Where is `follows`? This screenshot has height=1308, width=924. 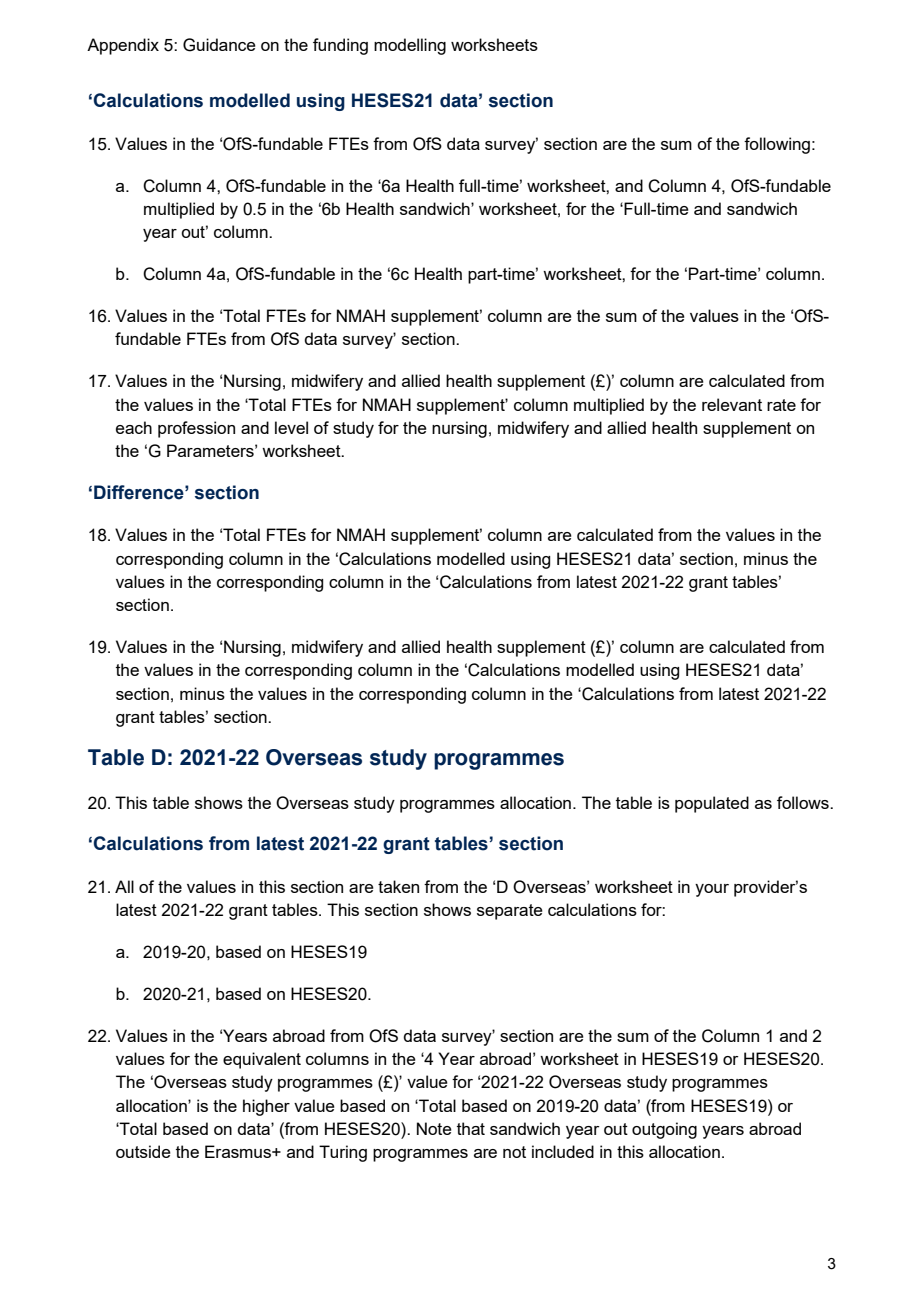
follows is located at coordinates (804, 802).
